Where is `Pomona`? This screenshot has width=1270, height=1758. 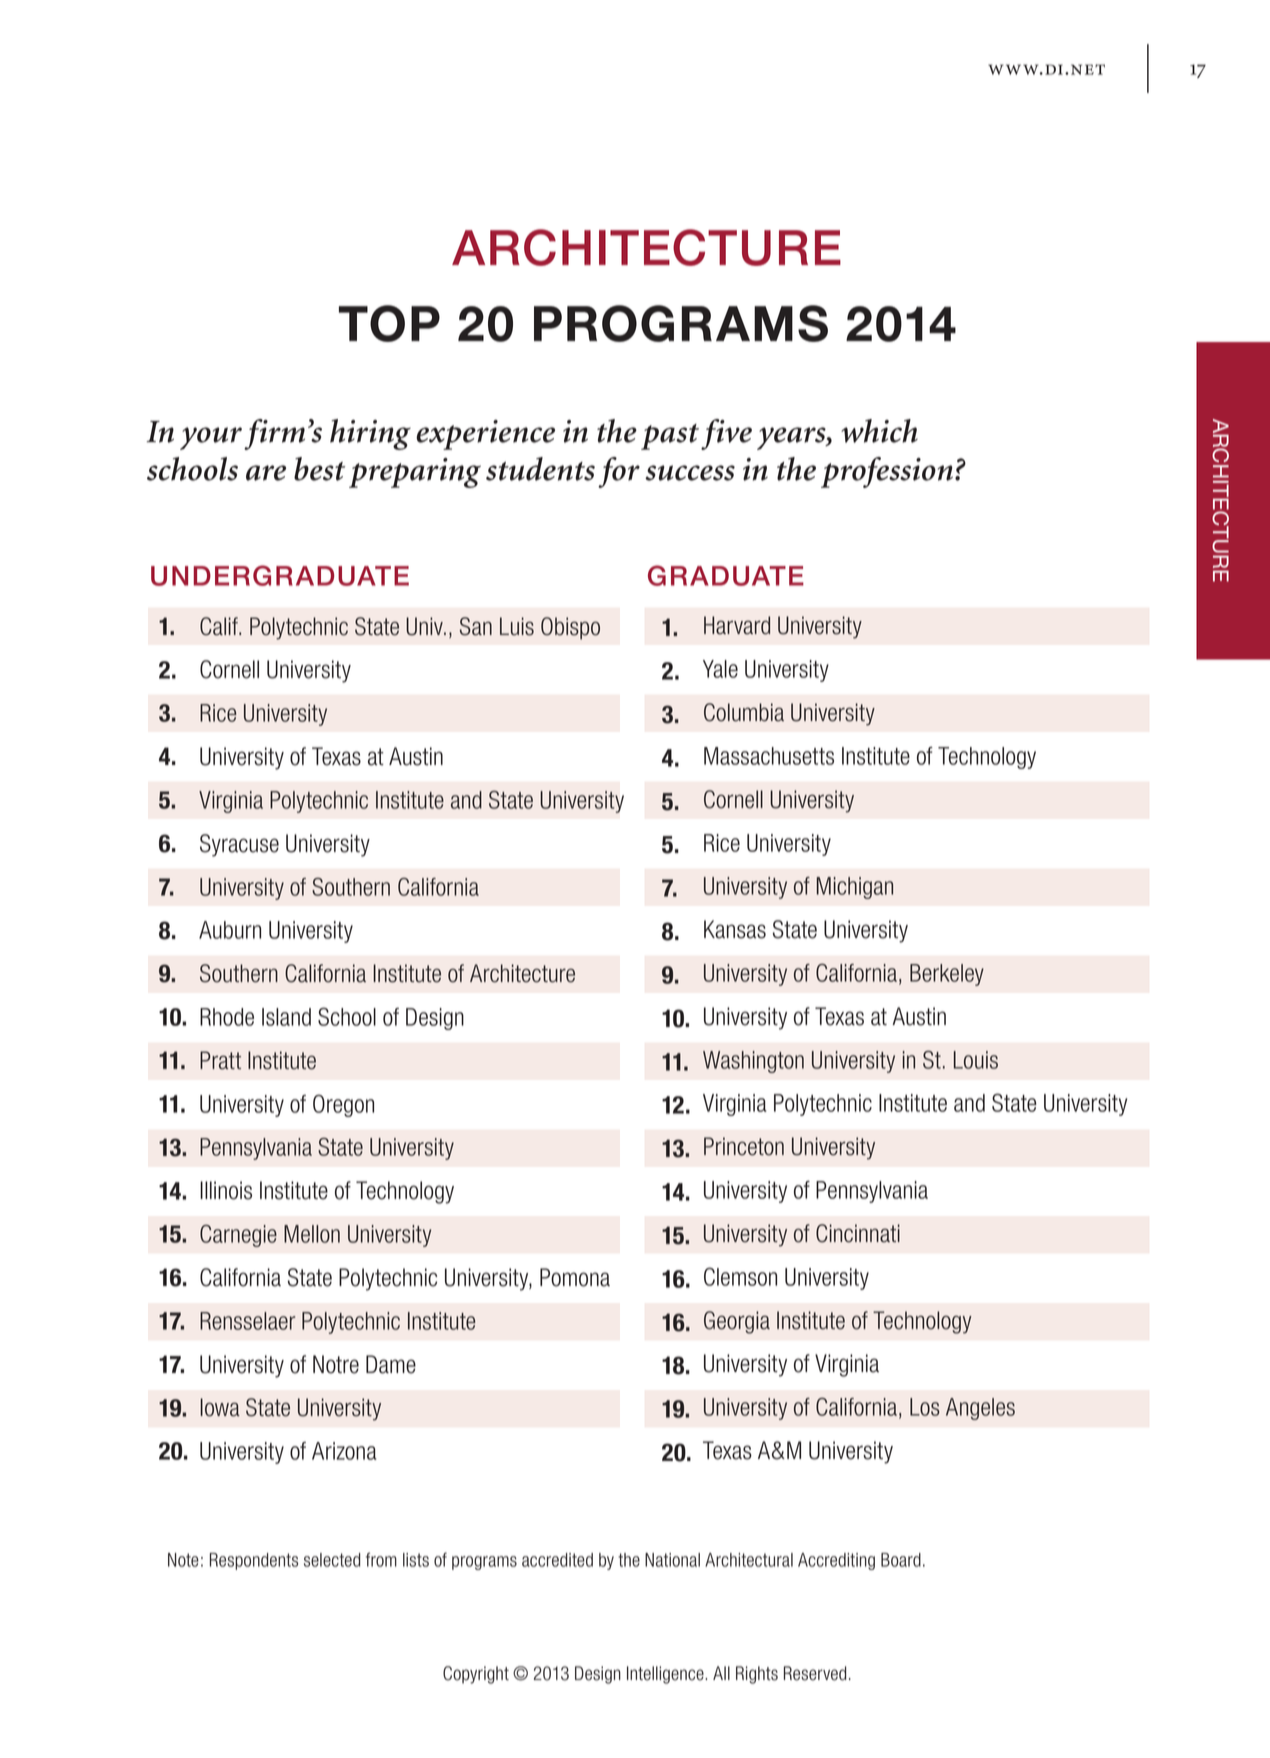
Pomona is located at coordinates (575, 1277).
